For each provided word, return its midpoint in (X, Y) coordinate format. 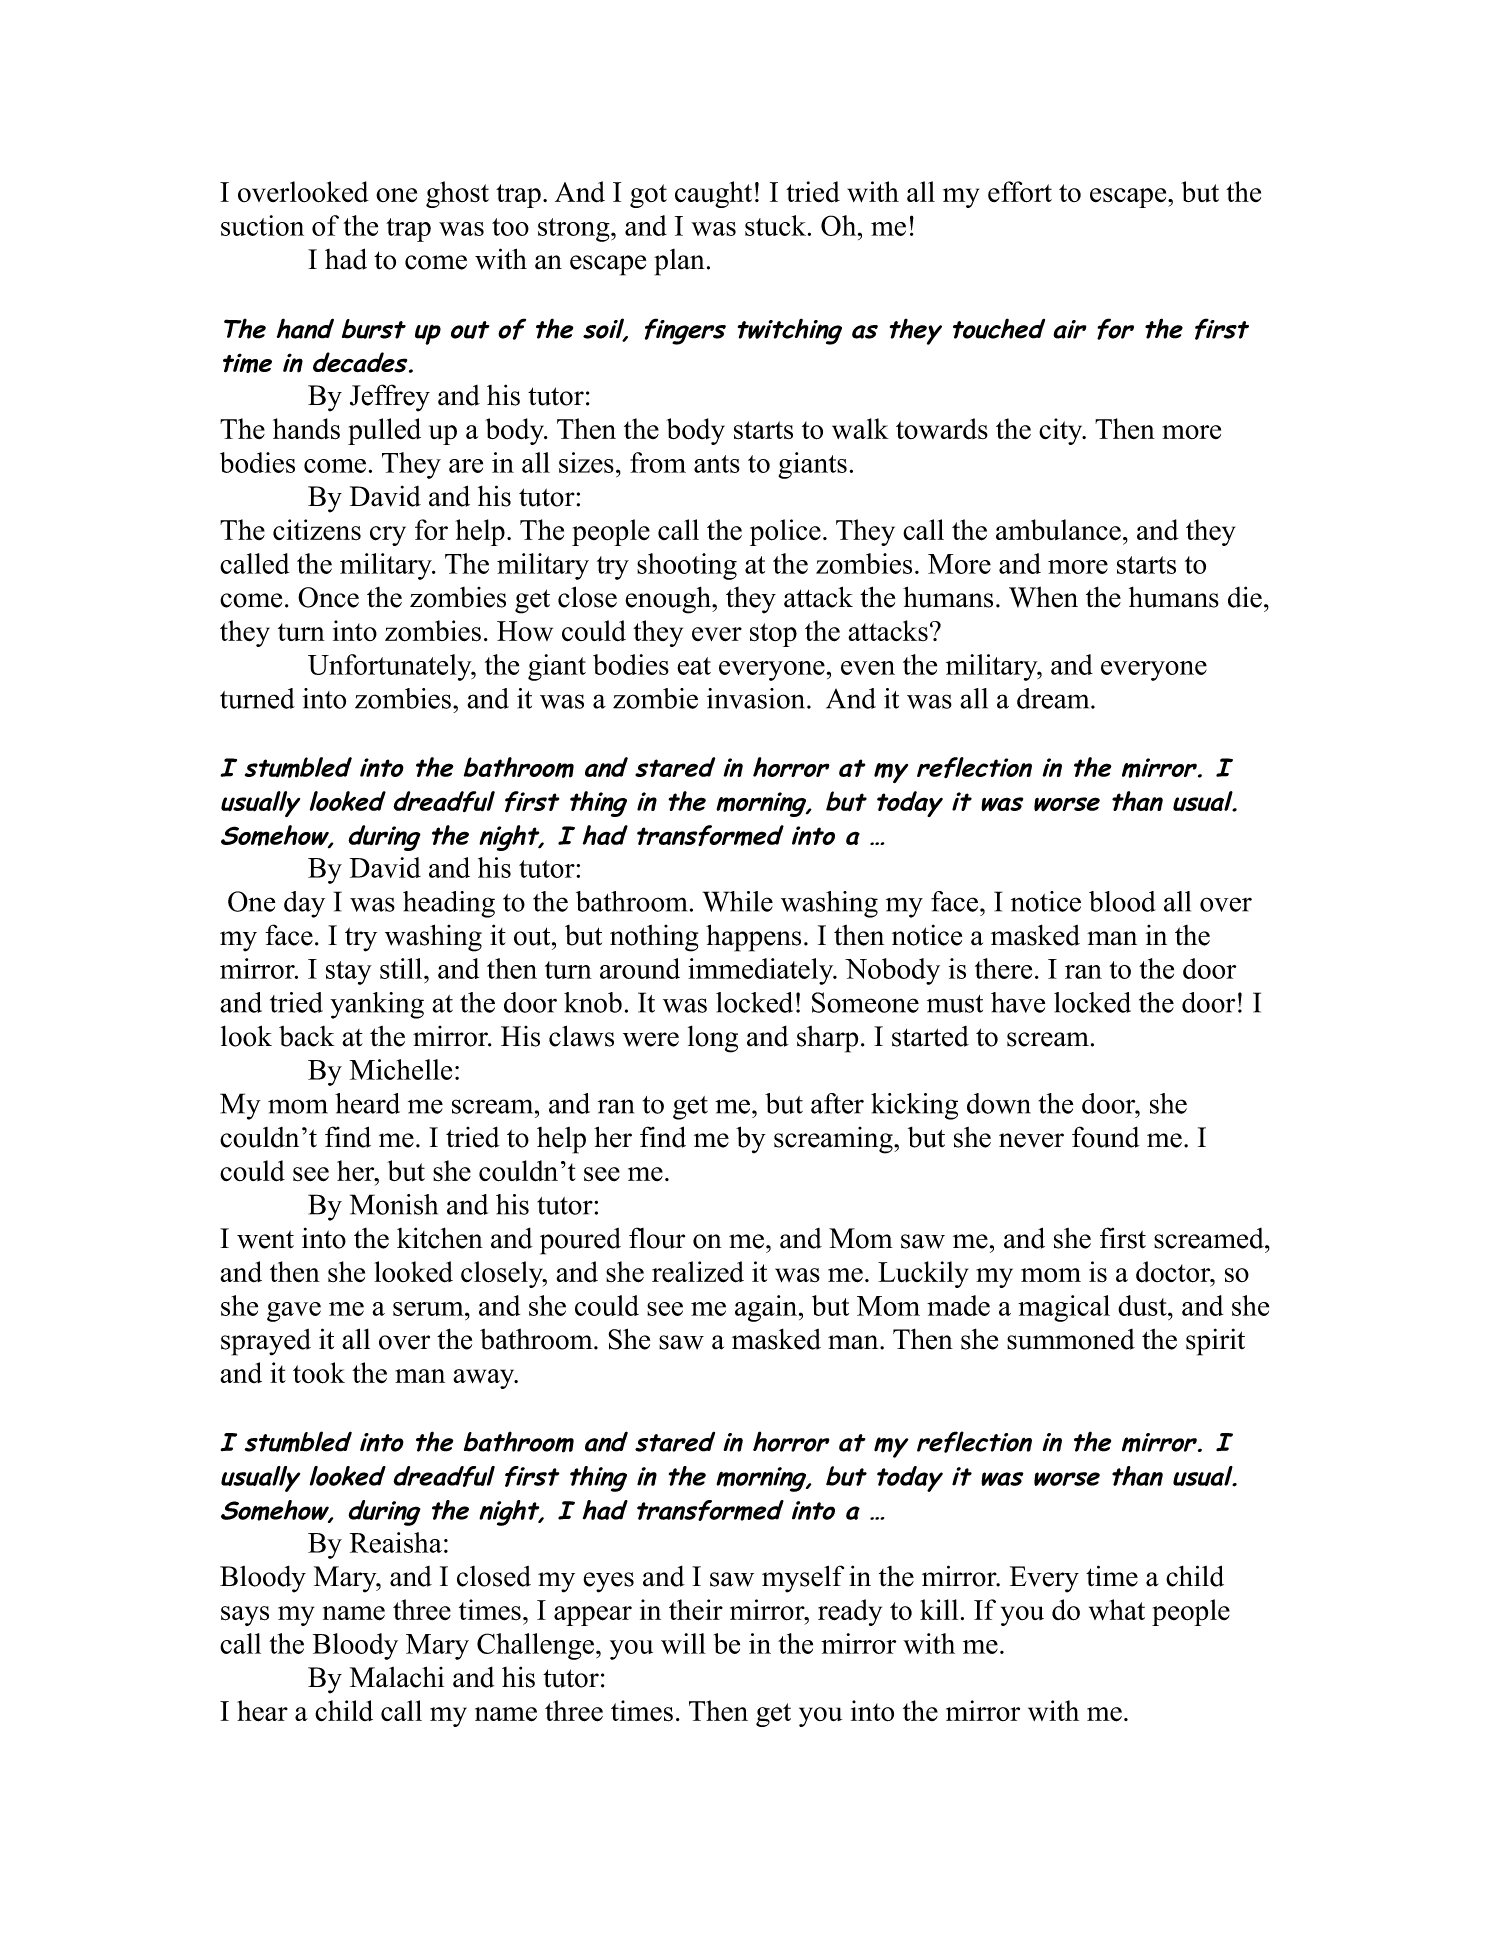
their (696, 1610)
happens (753, 938)
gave (294, 1312)
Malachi (397, 1677)
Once (328, 597)
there (1003, 968)
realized (698, 1272)
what (1117, 1609)
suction (262, 225)
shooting (687, 566)
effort (1020, 192)
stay (349, 973)
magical (1064, 1308)
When (1043, 597)
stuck (777, 225)
